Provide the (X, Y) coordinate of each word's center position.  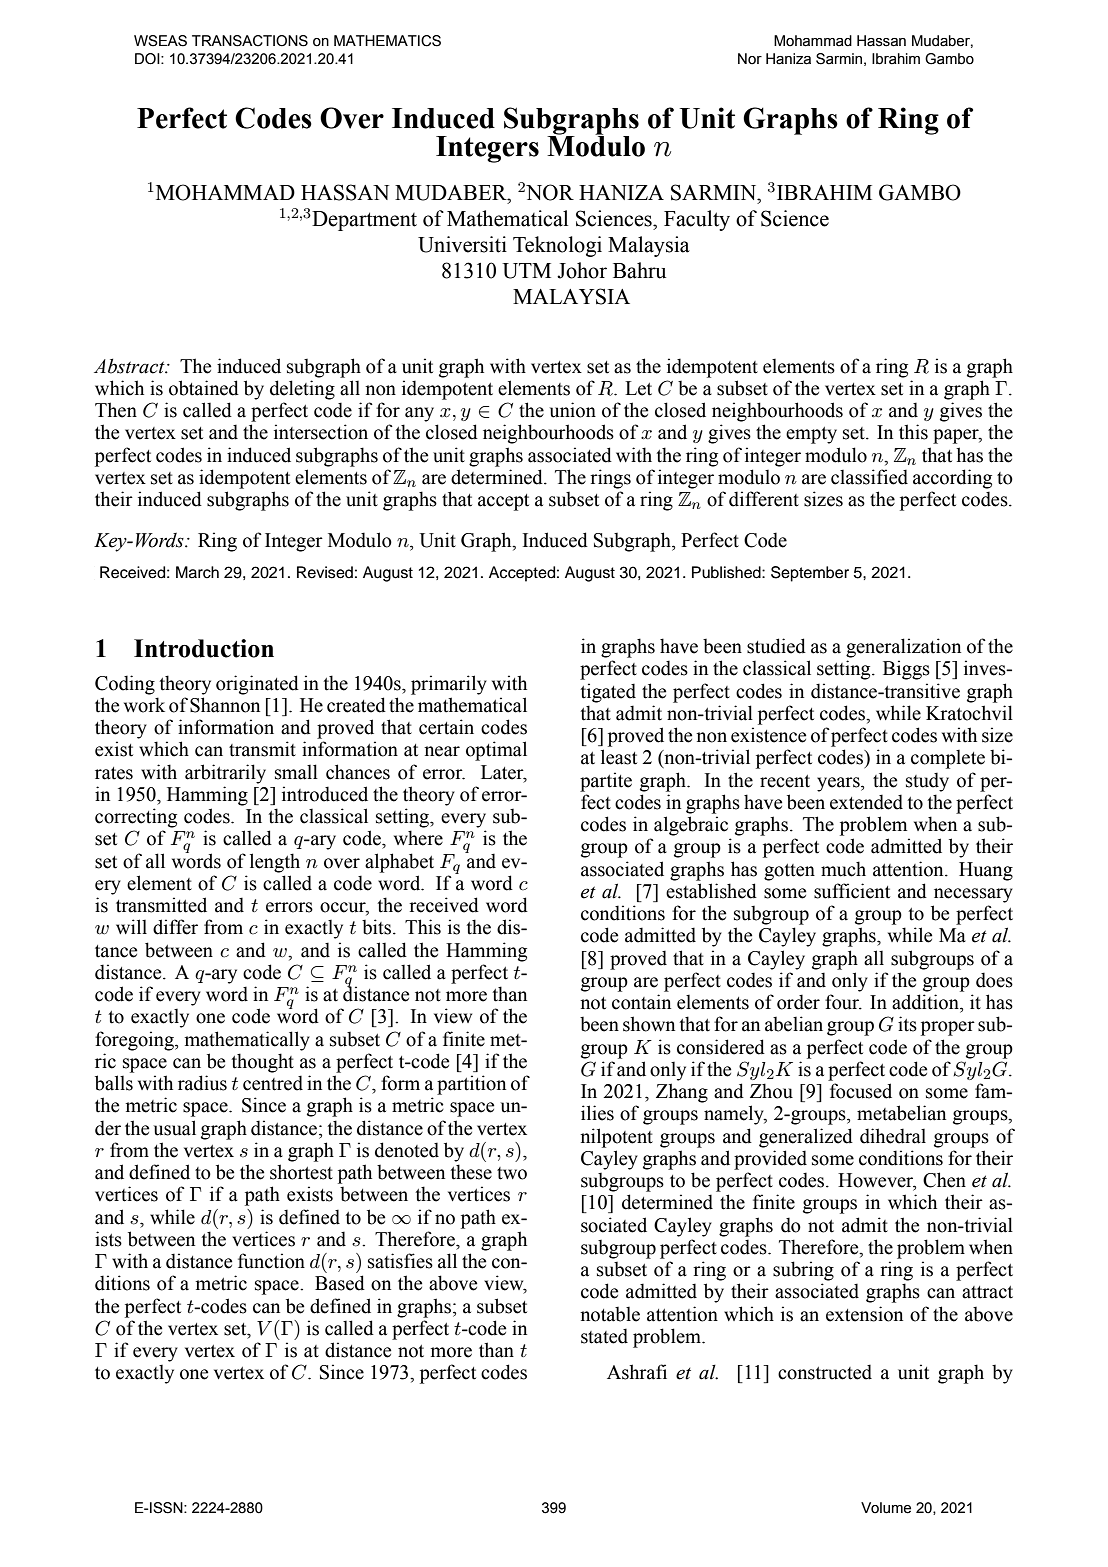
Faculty (697, 220)
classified (869, 477)
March (197, 572)
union (573, 410)
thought (262, 1063)
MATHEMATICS (387, 41)
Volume (886, 1508)
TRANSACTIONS (250, 41)
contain (641, 1002)
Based (340, 1283)
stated (604, 1336)
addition (926, 1002)
